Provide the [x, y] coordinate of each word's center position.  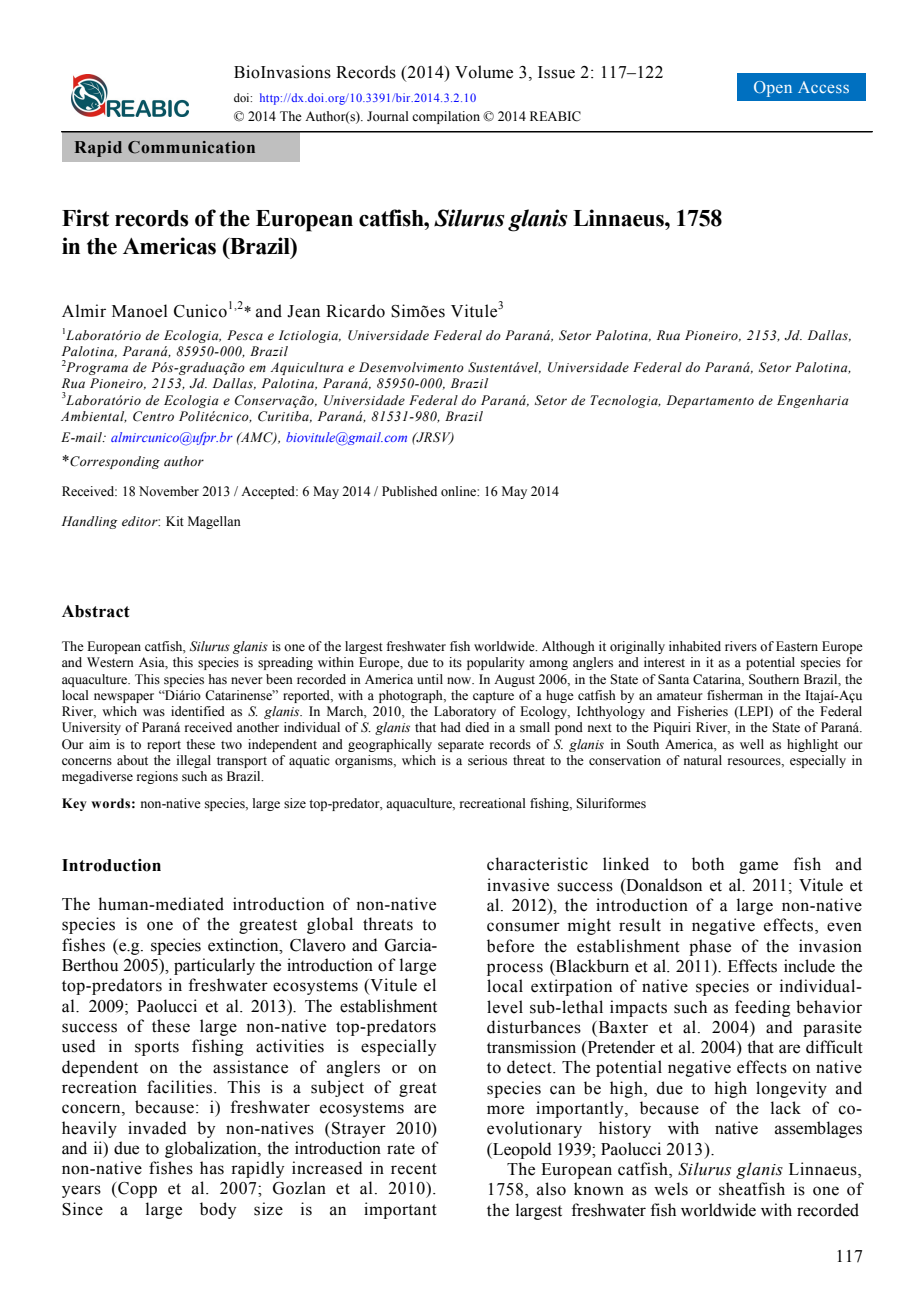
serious [487, 760]
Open [773, 89]
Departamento [710, 401]
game [758, 867]
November [169, 491]
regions [157, 777]
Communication [191, 147]
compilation [446, 117]
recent [414, 1169]
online [459, 491]
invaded [157, 1128]
